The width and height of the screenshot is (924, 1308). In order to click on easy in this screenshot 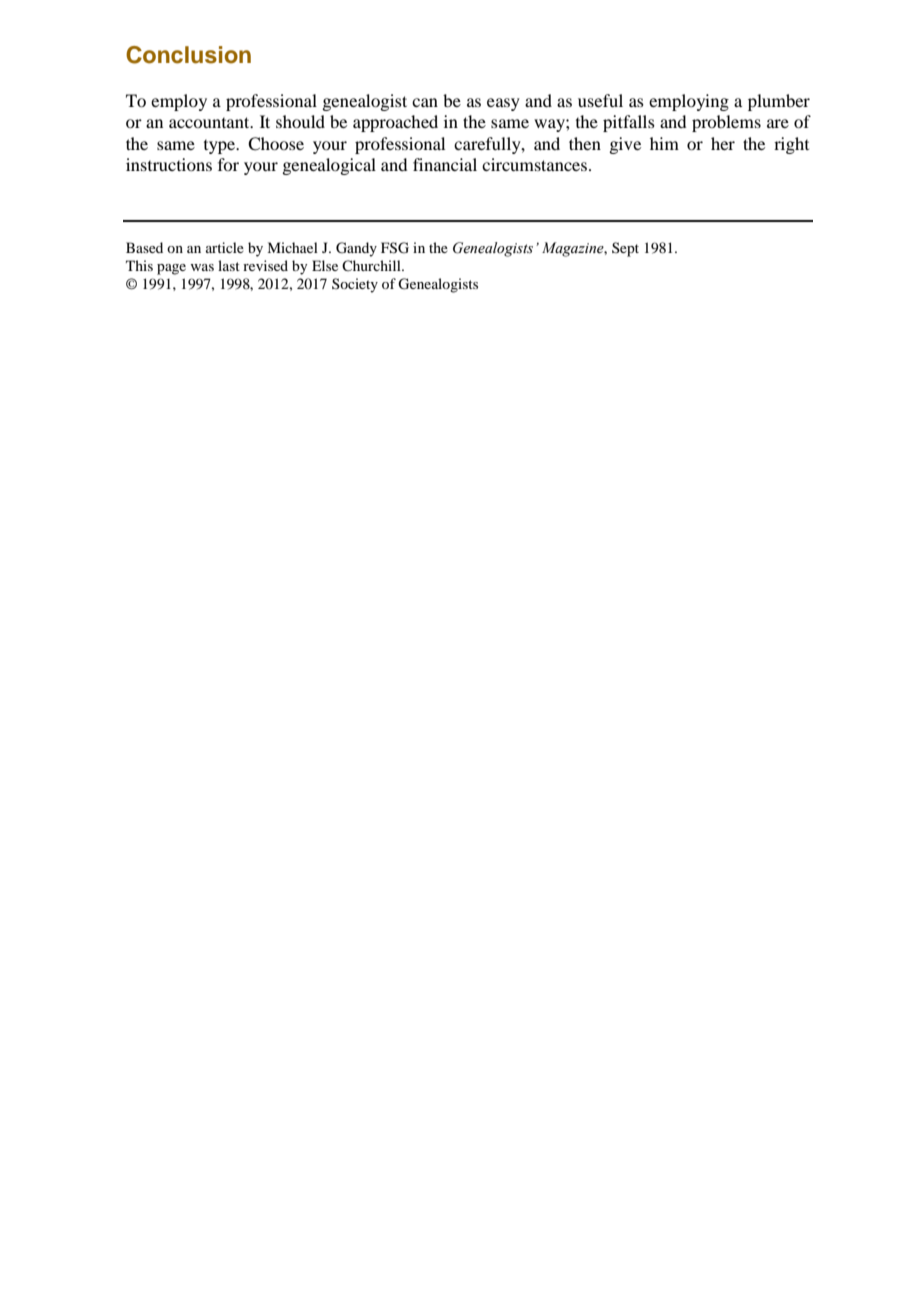, I will do `click(503, 104)`.
